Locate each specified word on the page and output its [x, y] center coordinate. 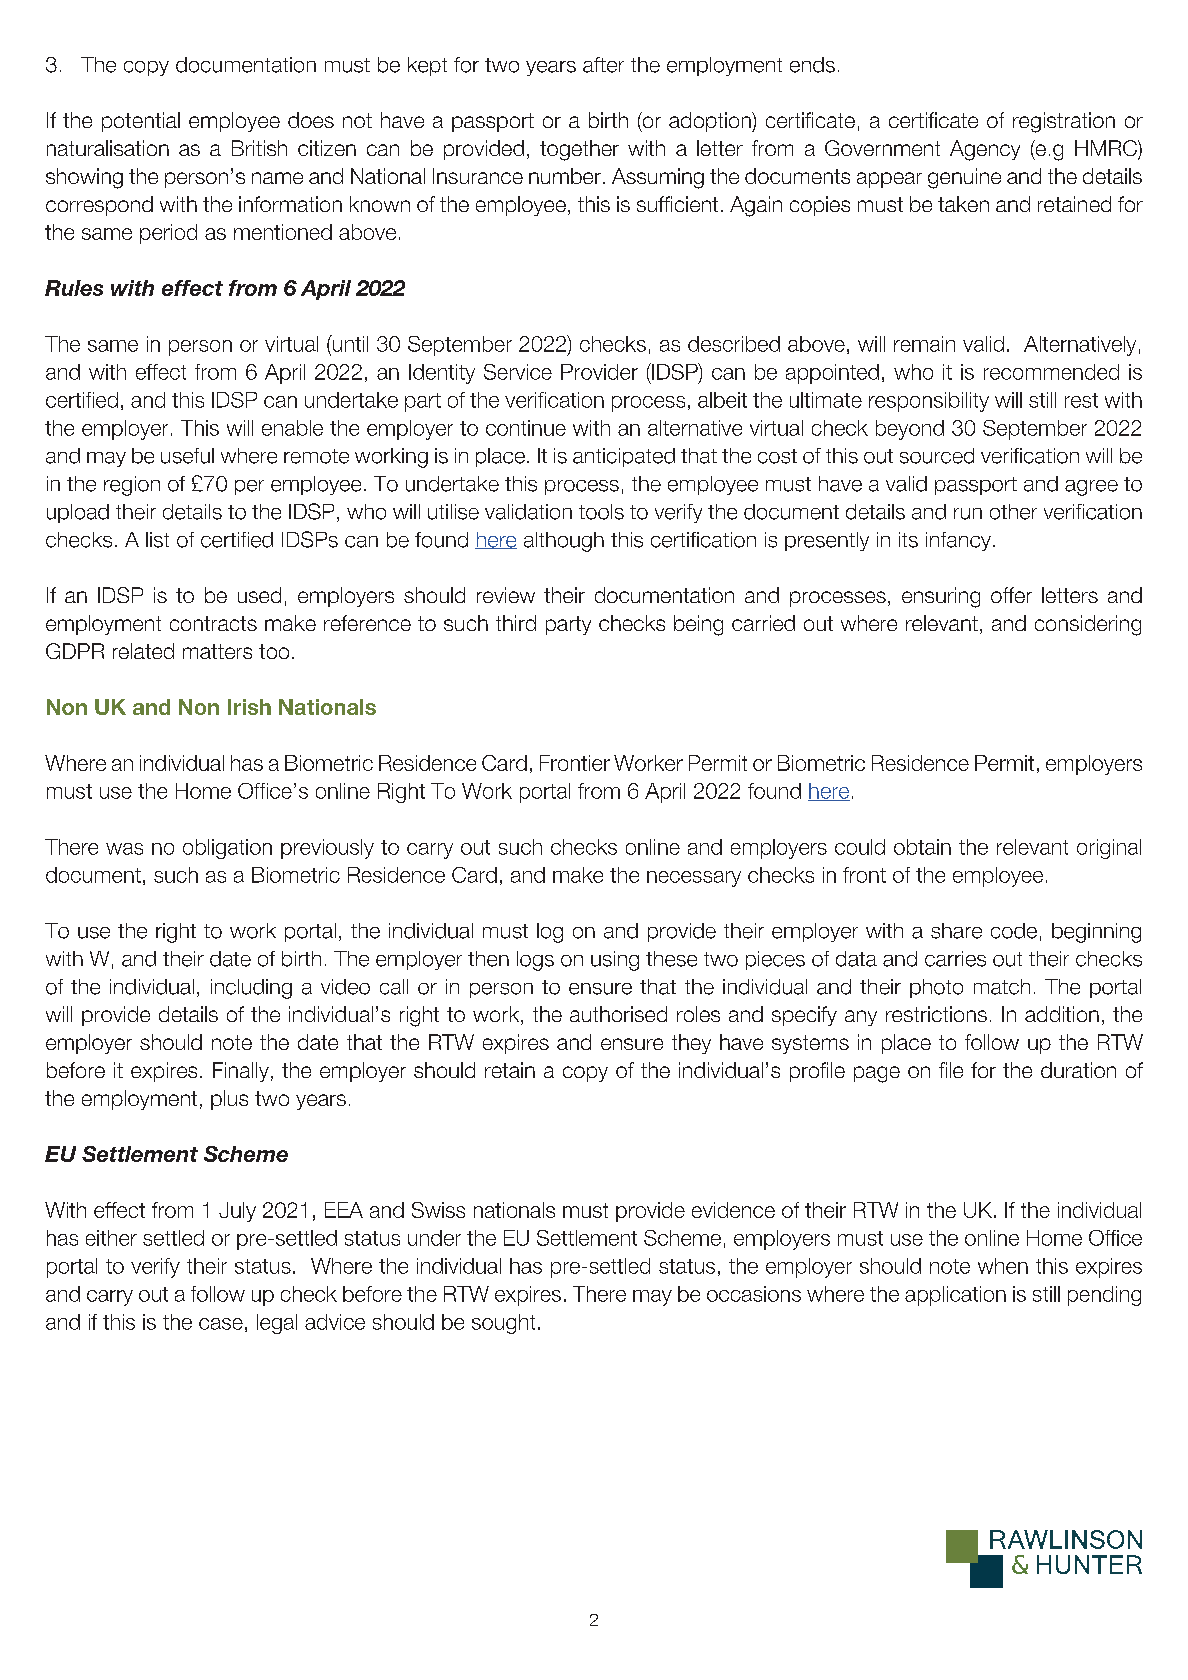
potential [141, 122]
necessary [694, 879]
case [221, 1324]
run [968, 514]
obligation [227, 849]
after [603, 65]
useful [187, 456]
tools [601, 512]
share [956, 931]
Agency [985, 150]
